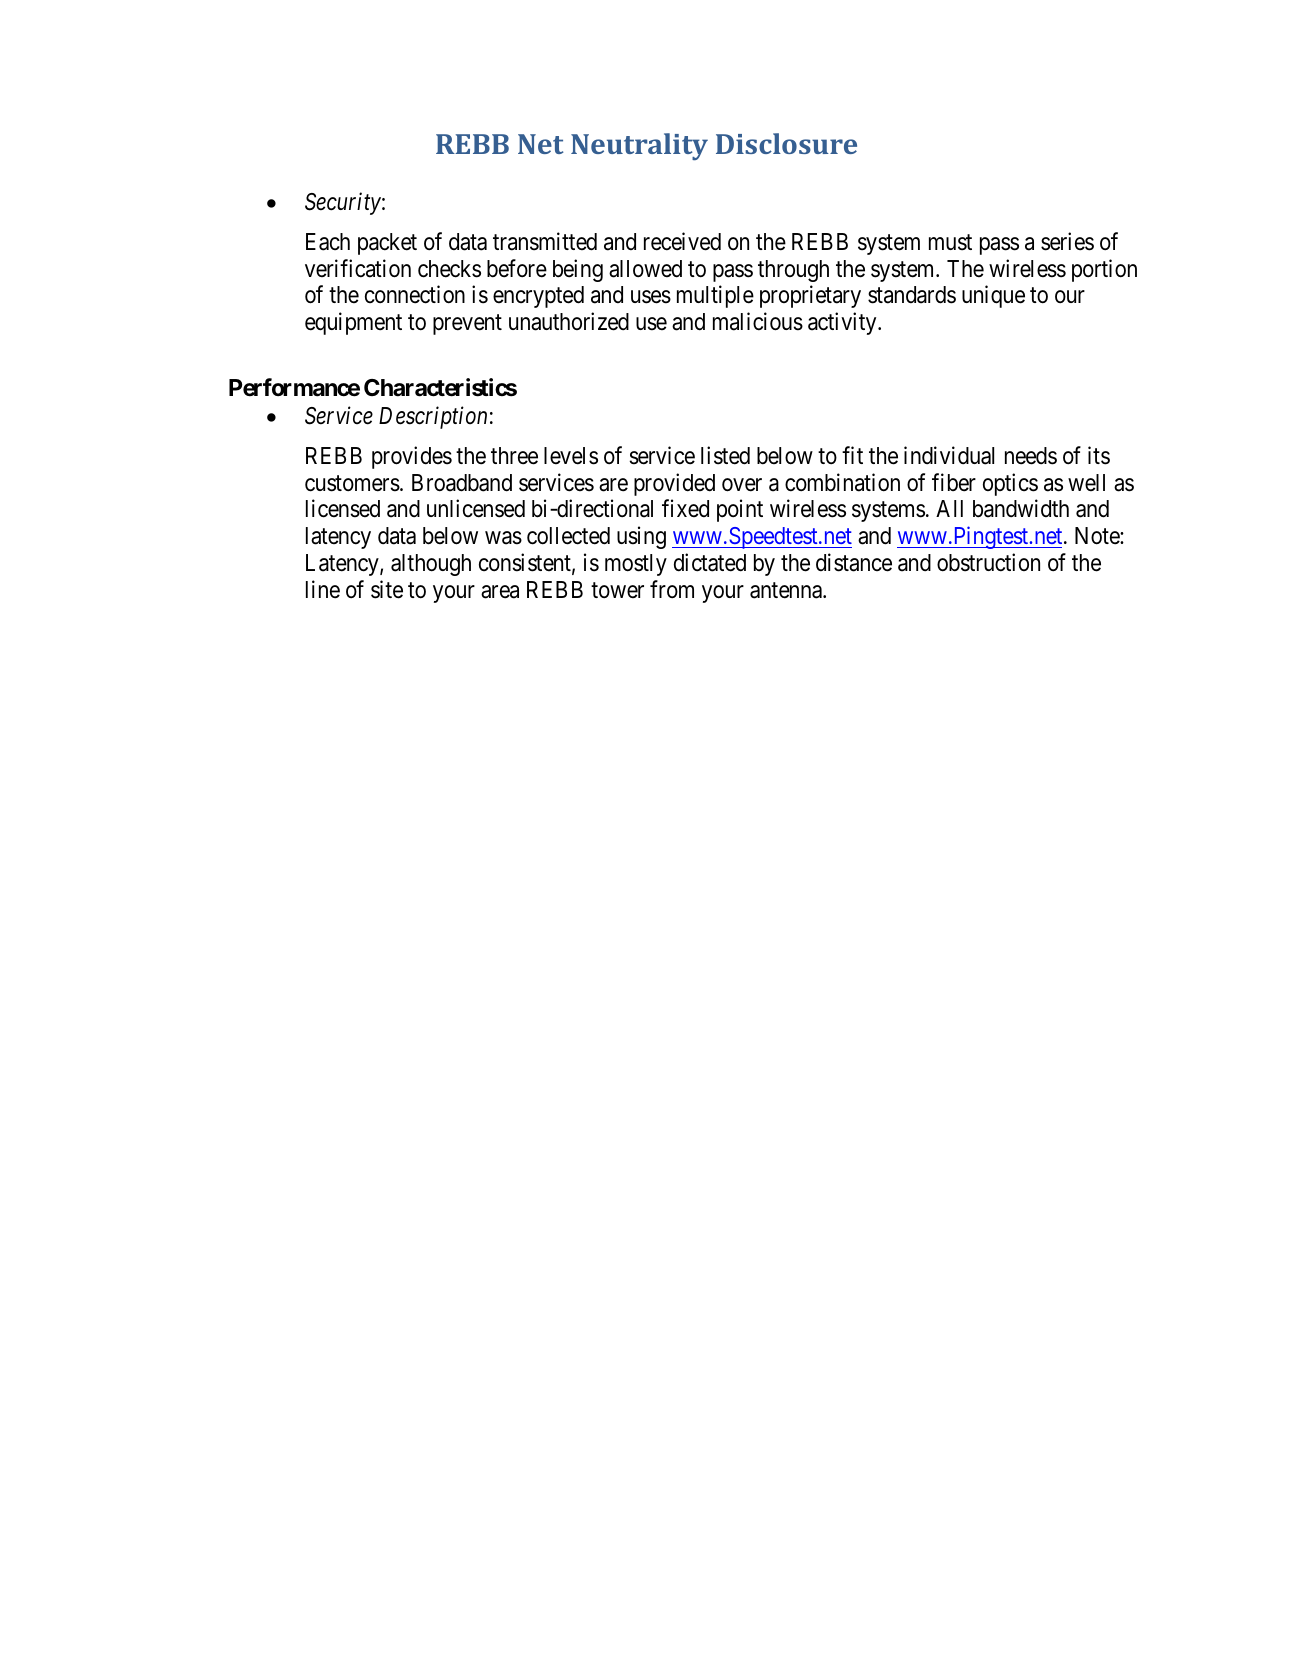  I want to click on site, so click(387, 589).
